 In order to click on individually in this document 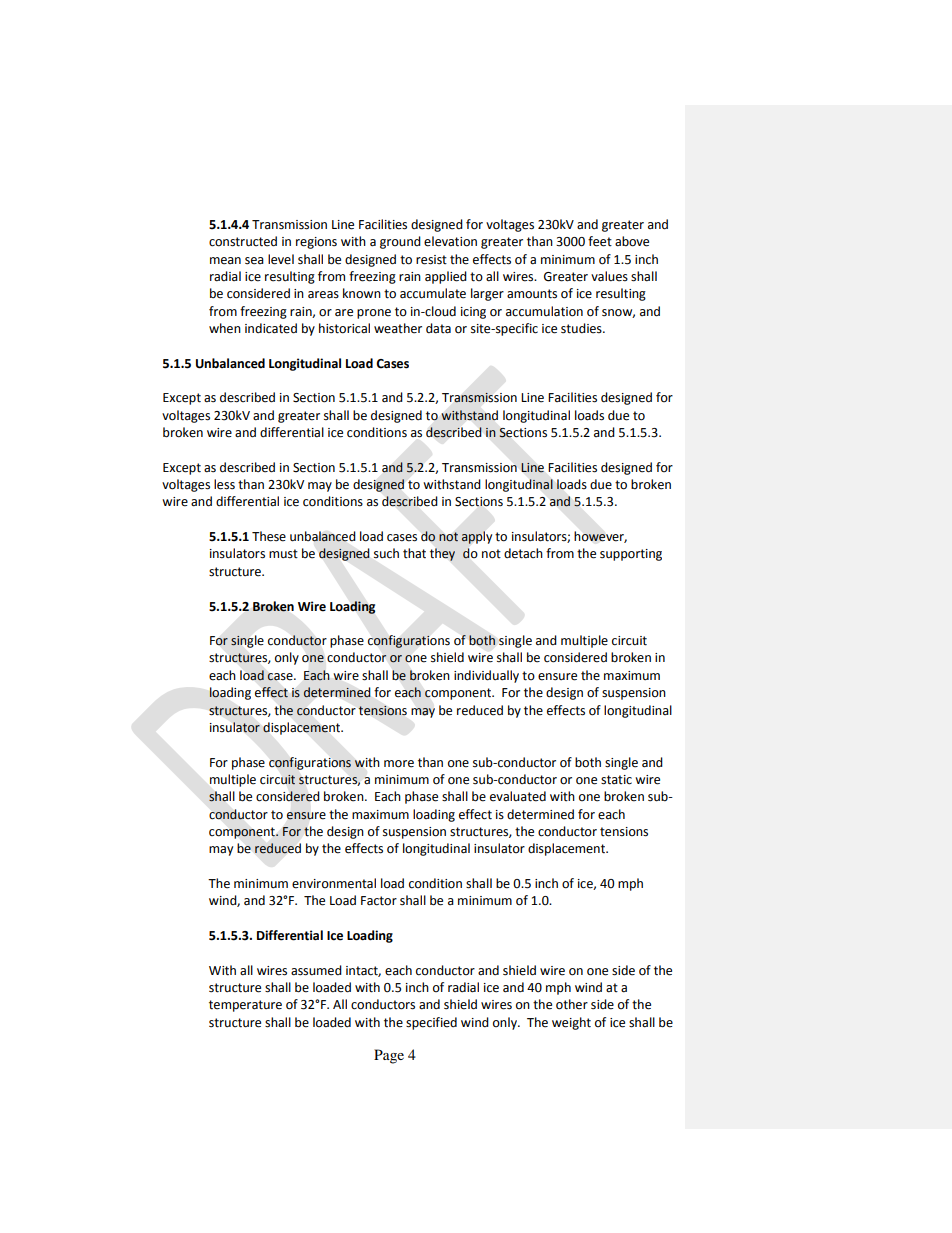, I will do `click(486, 676)`.
